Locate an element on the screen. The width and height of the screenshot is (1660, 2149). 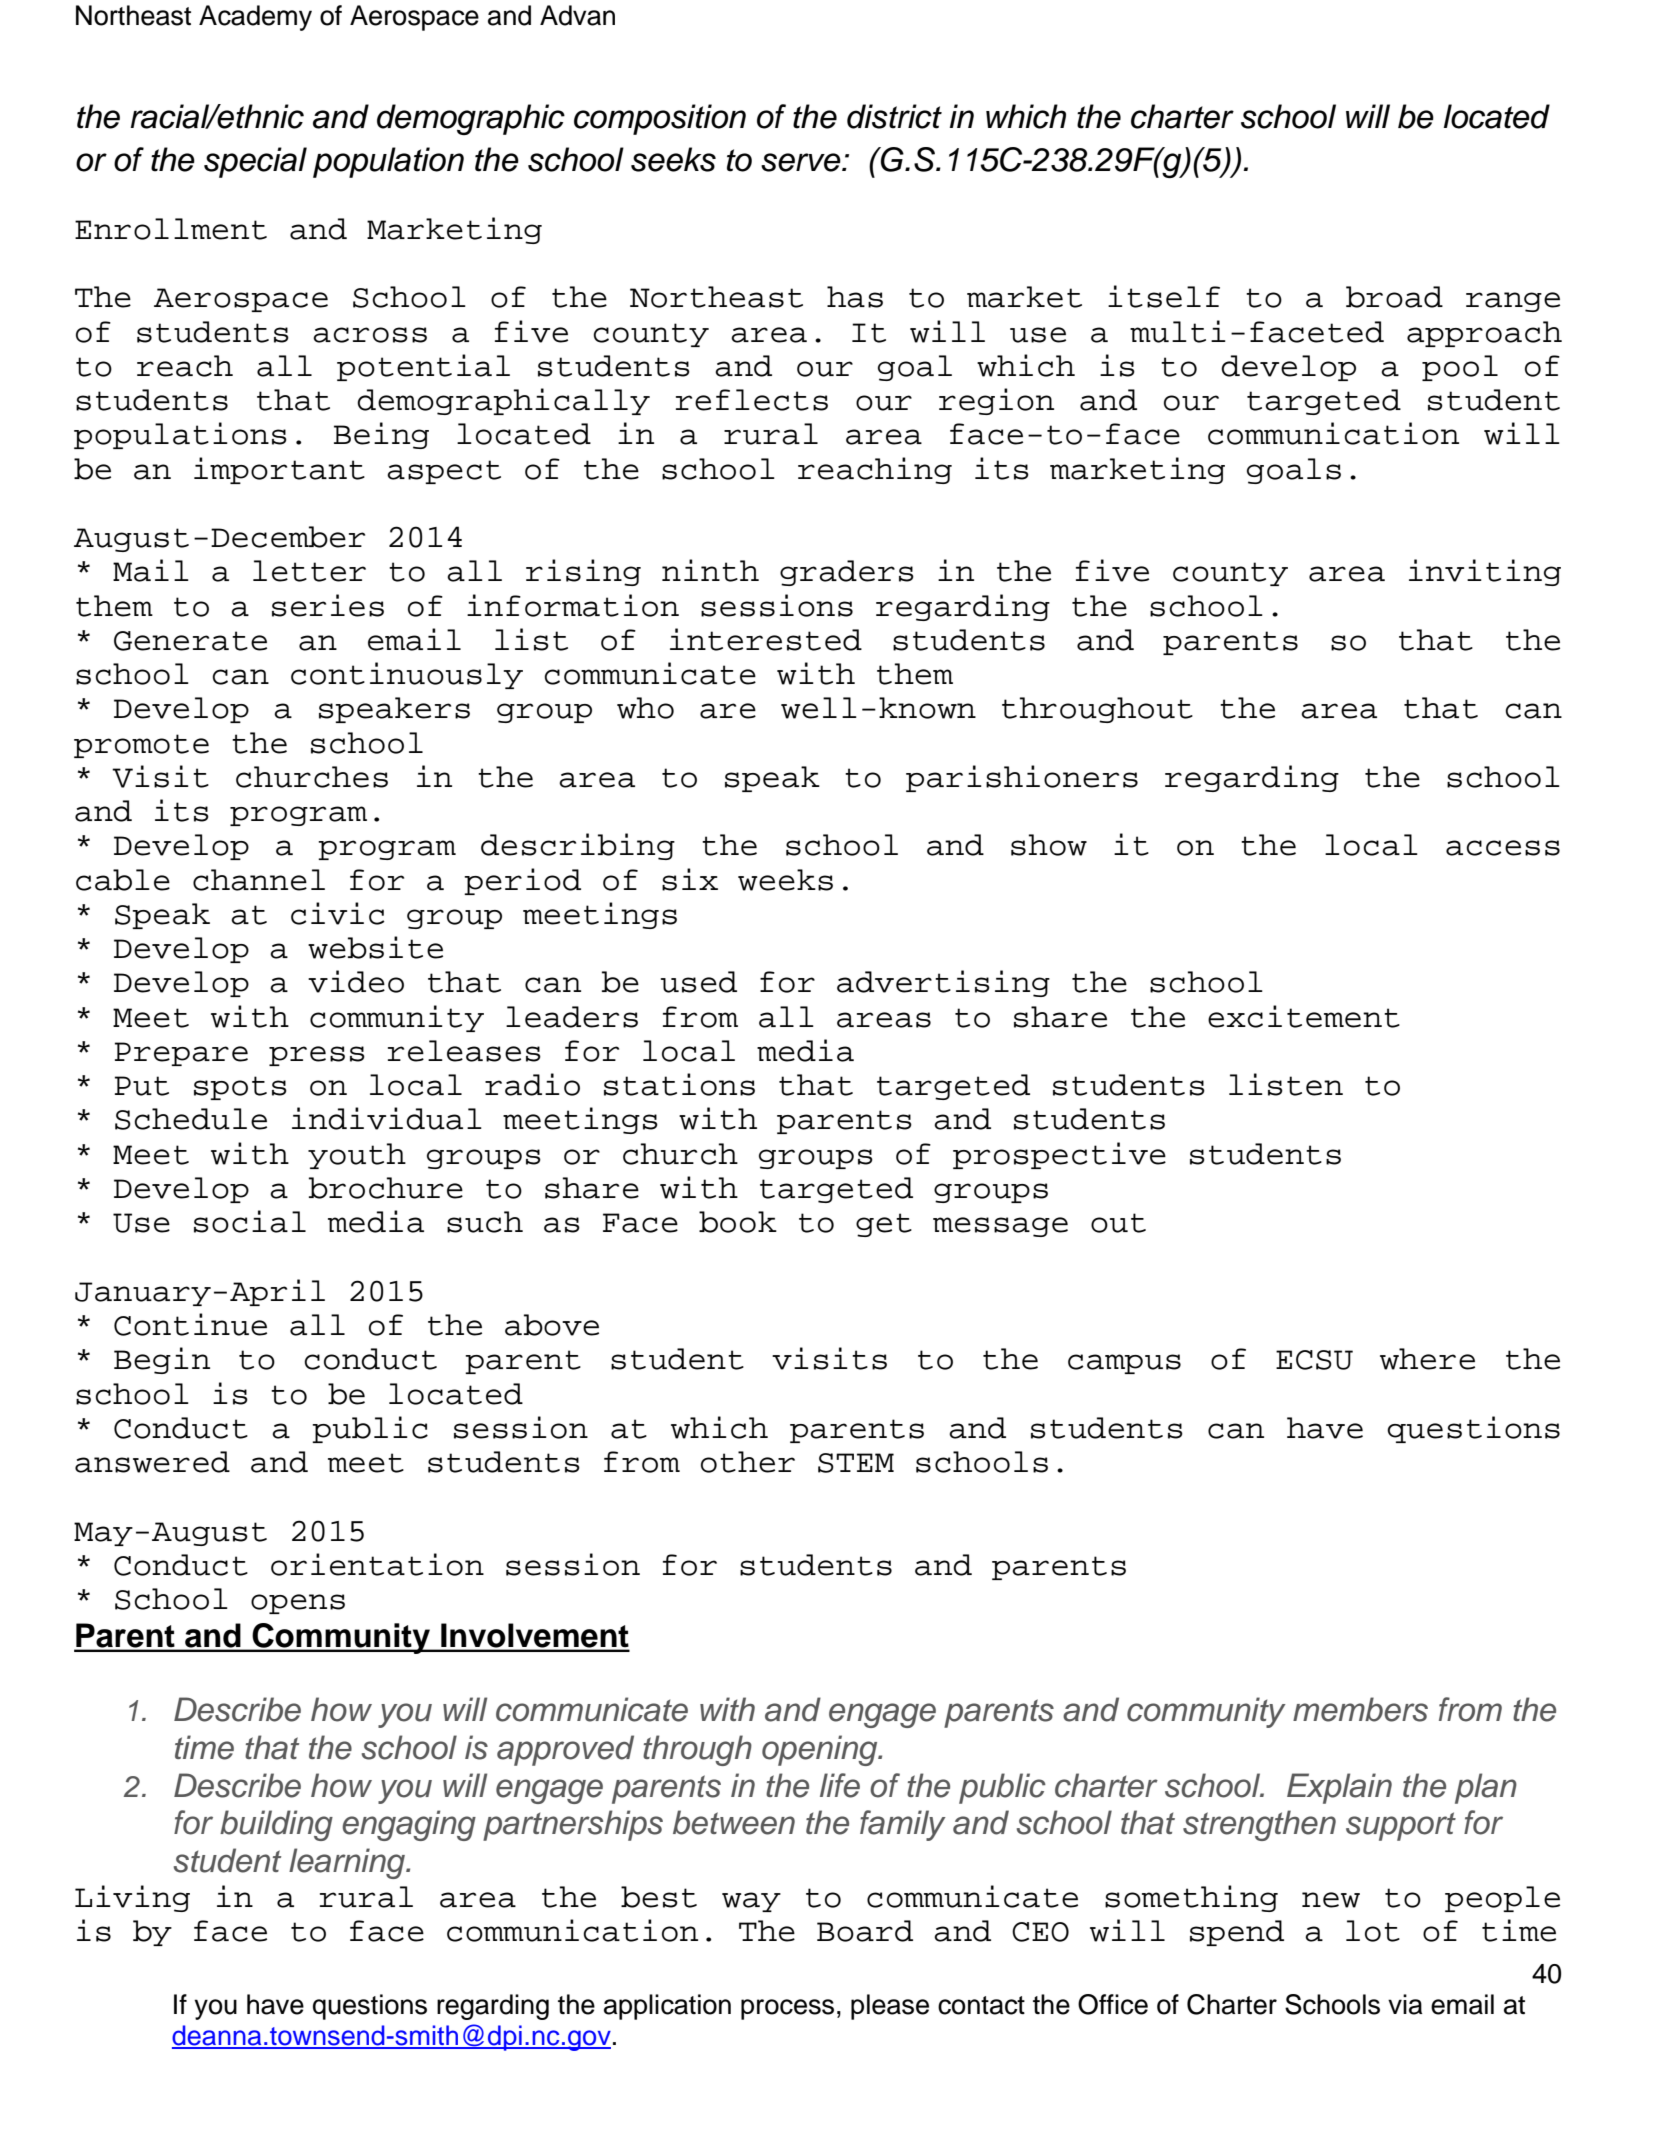
Board is located at coordinates (865, 1931).
